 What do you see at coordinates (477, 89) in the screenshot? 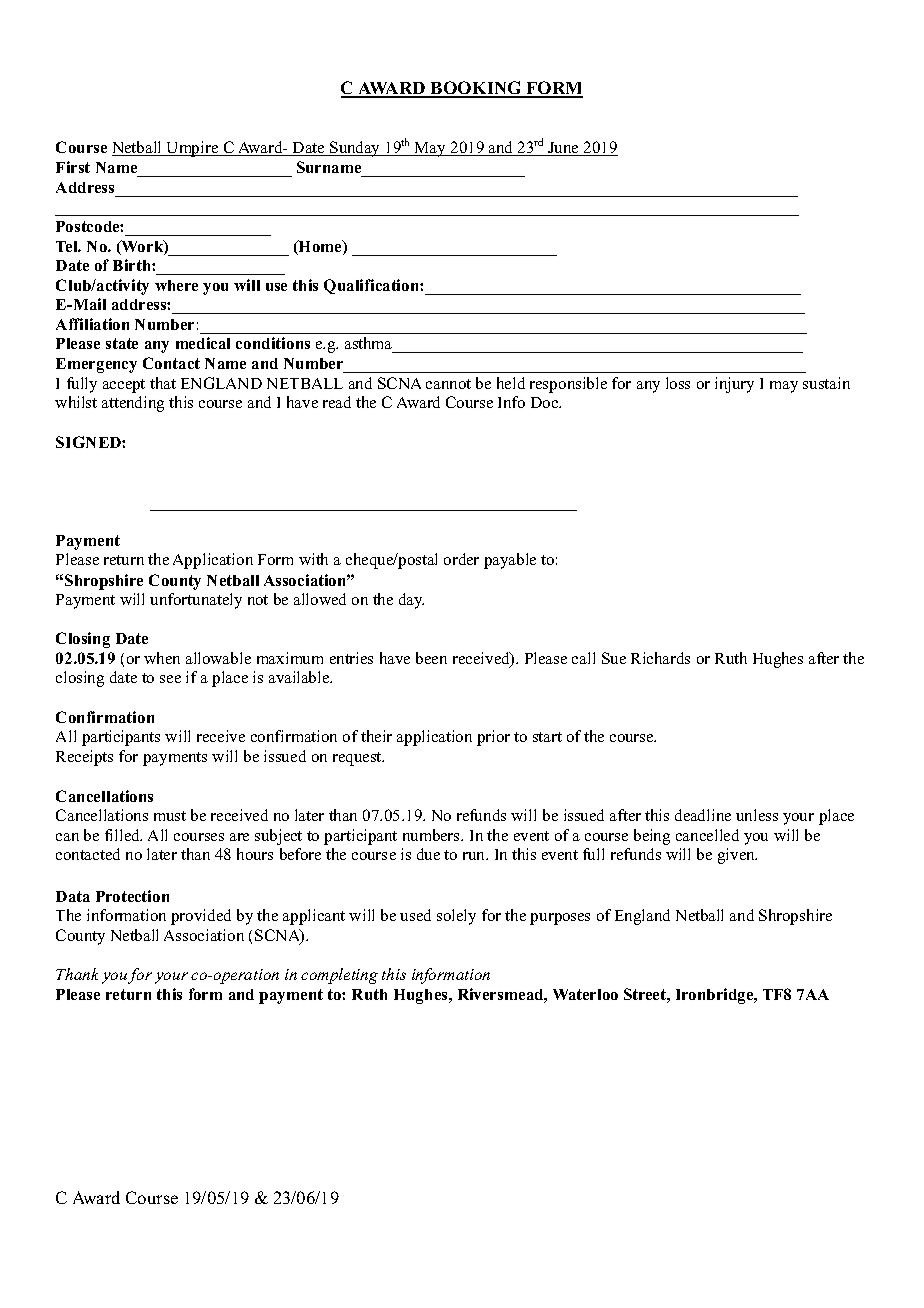
I see `BOOKING` at bounding box center [477, 89].
